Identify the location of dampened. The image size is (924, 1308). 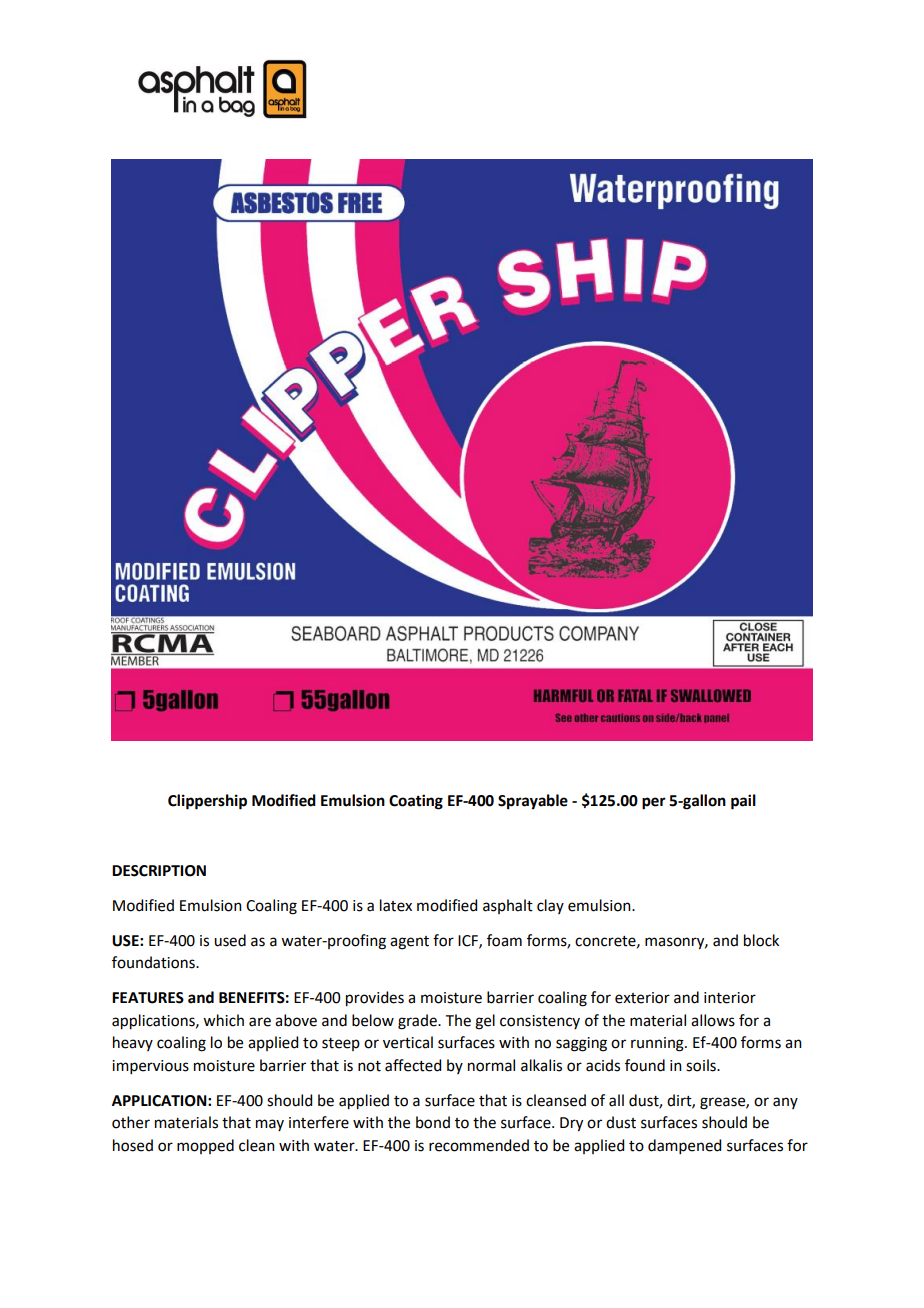
(684, 1146).
